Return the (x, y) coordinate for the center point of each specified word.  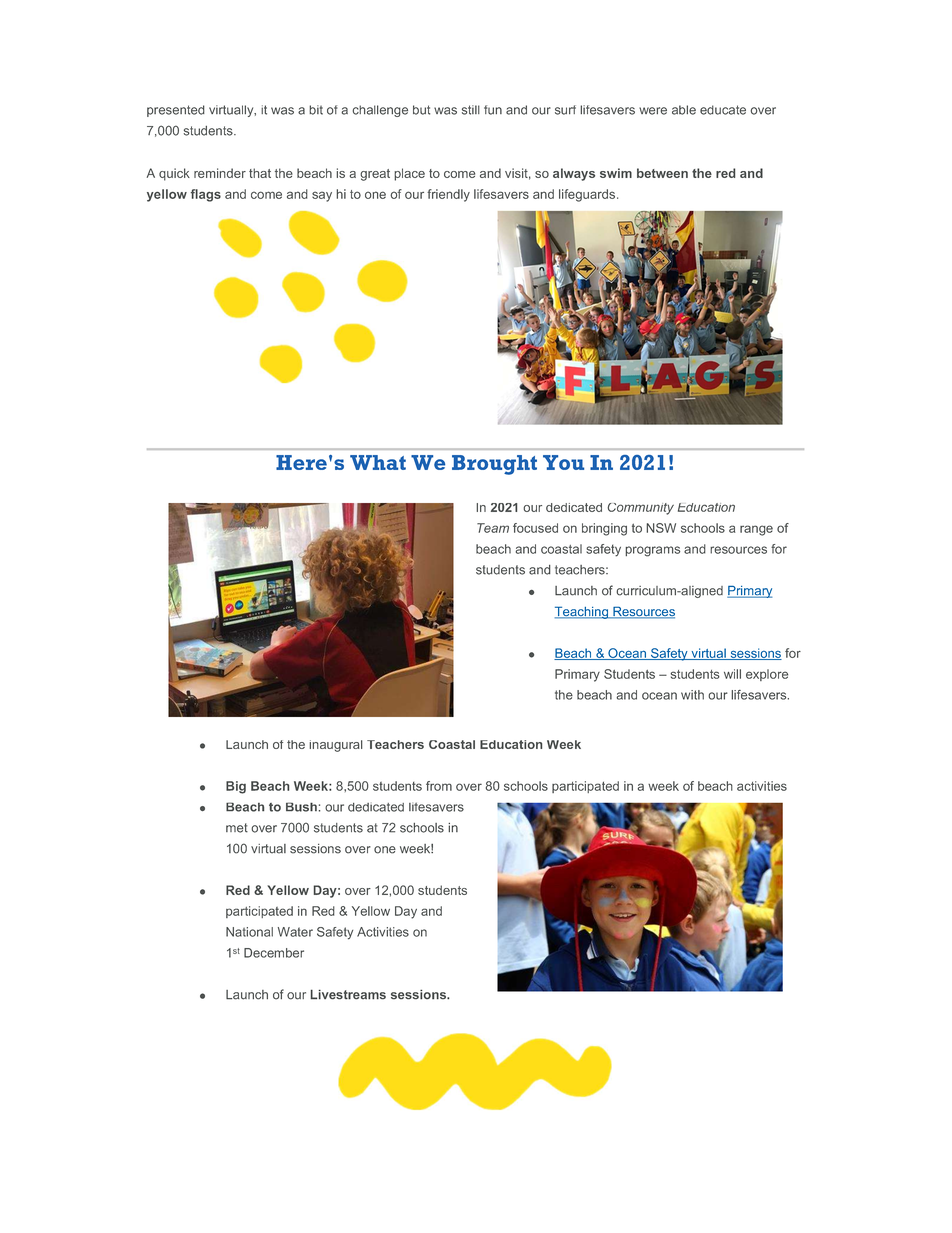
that (260, 173)
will (732, 674)
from (439, 786)
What (378, 462)
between (662, 173)
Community (640, 509)
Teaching (582, 612)
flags (206, 195)
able (684, 110)
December (274, 953)
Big (236, 787)
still (471, 110)
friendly (448, 195)
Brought (494, 465)
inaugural (336, 746)
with (692, 695)
